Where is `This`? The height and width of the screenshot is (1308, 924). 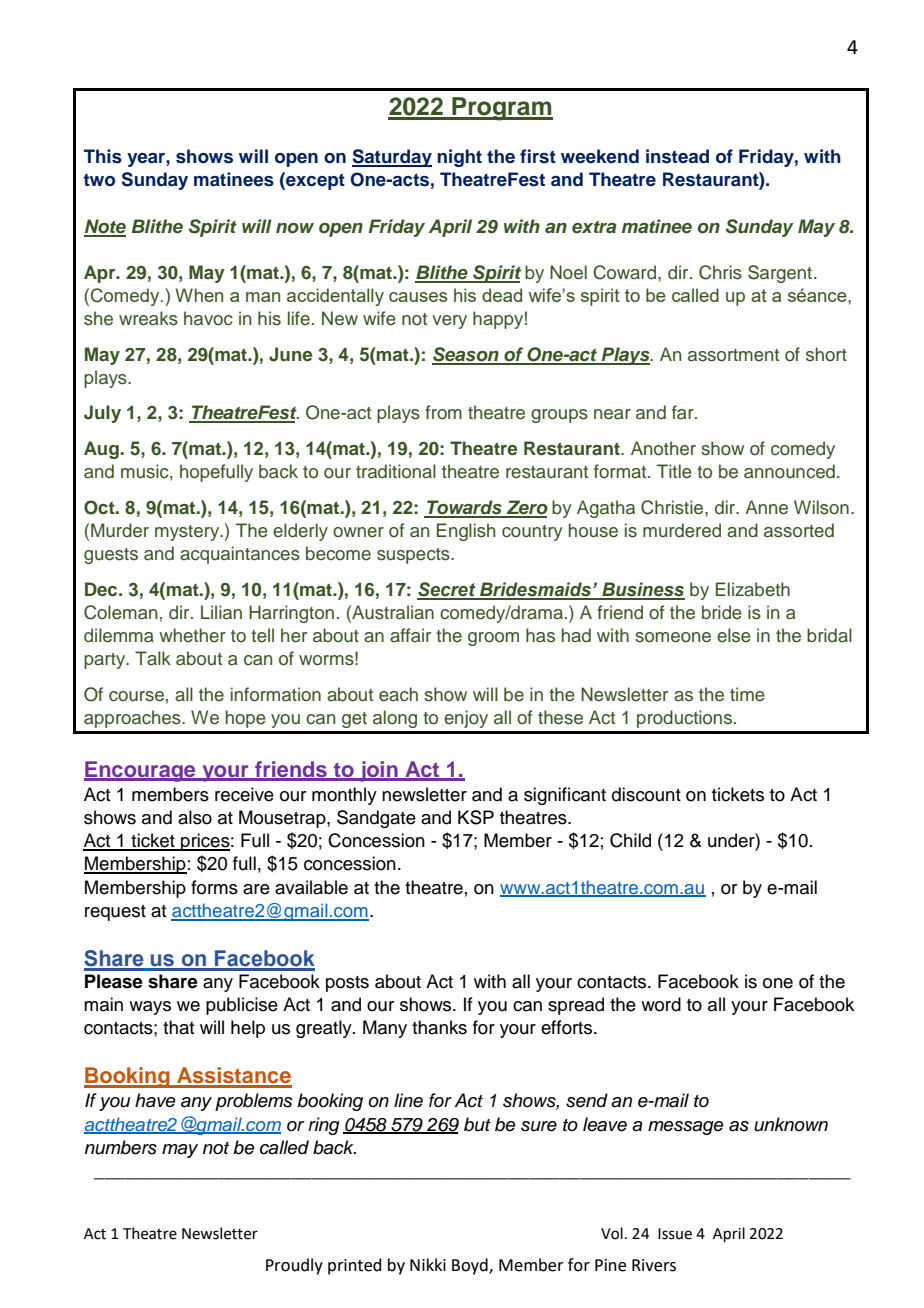 This is located at coordinates (103, 156).
